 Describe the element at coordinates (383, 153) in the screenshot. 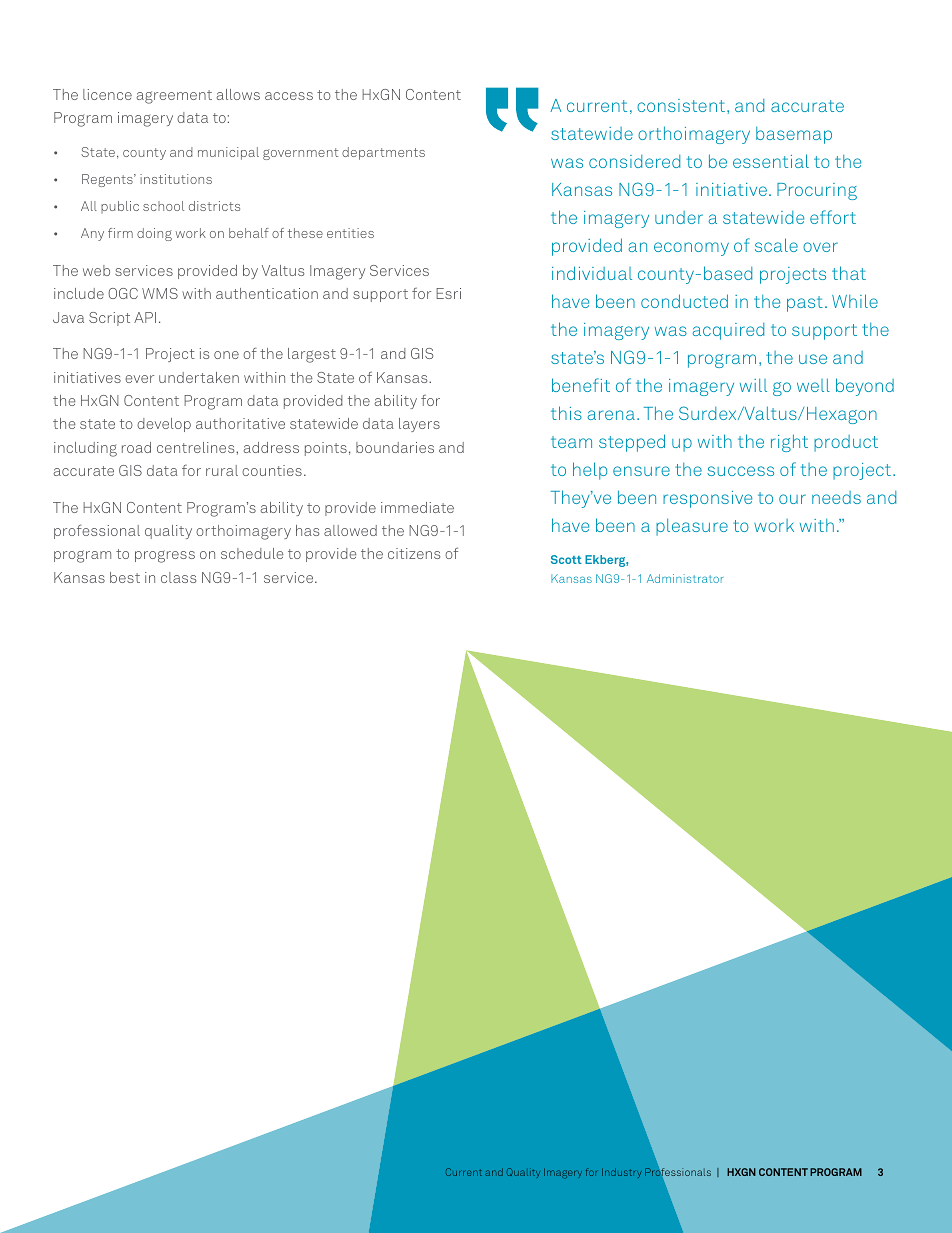

I see `departments` at that location.
